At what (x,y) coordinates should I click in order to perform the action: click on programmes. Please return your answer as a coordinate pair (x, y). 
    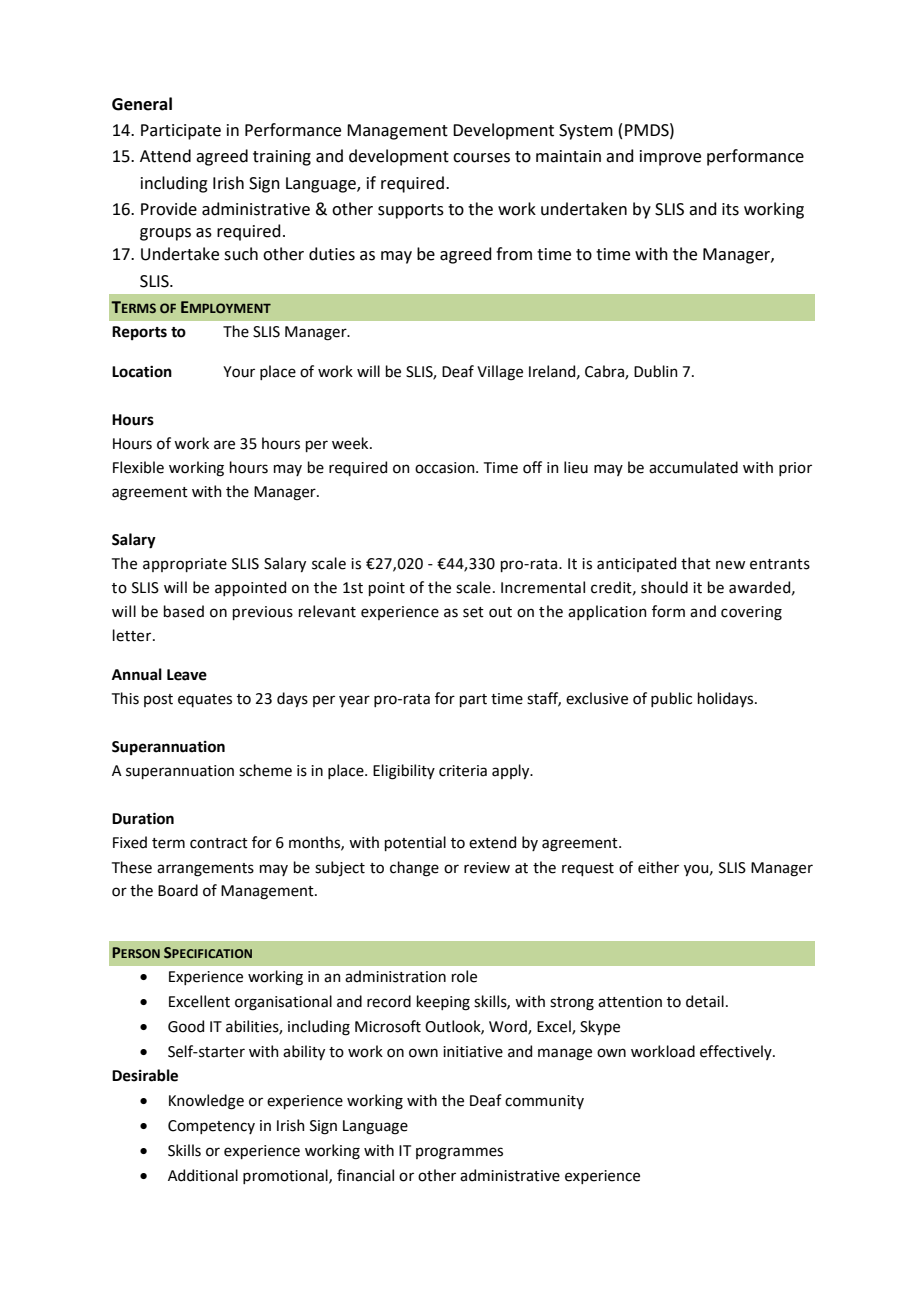
    Looking at the image, I should click on (459, 1153).
